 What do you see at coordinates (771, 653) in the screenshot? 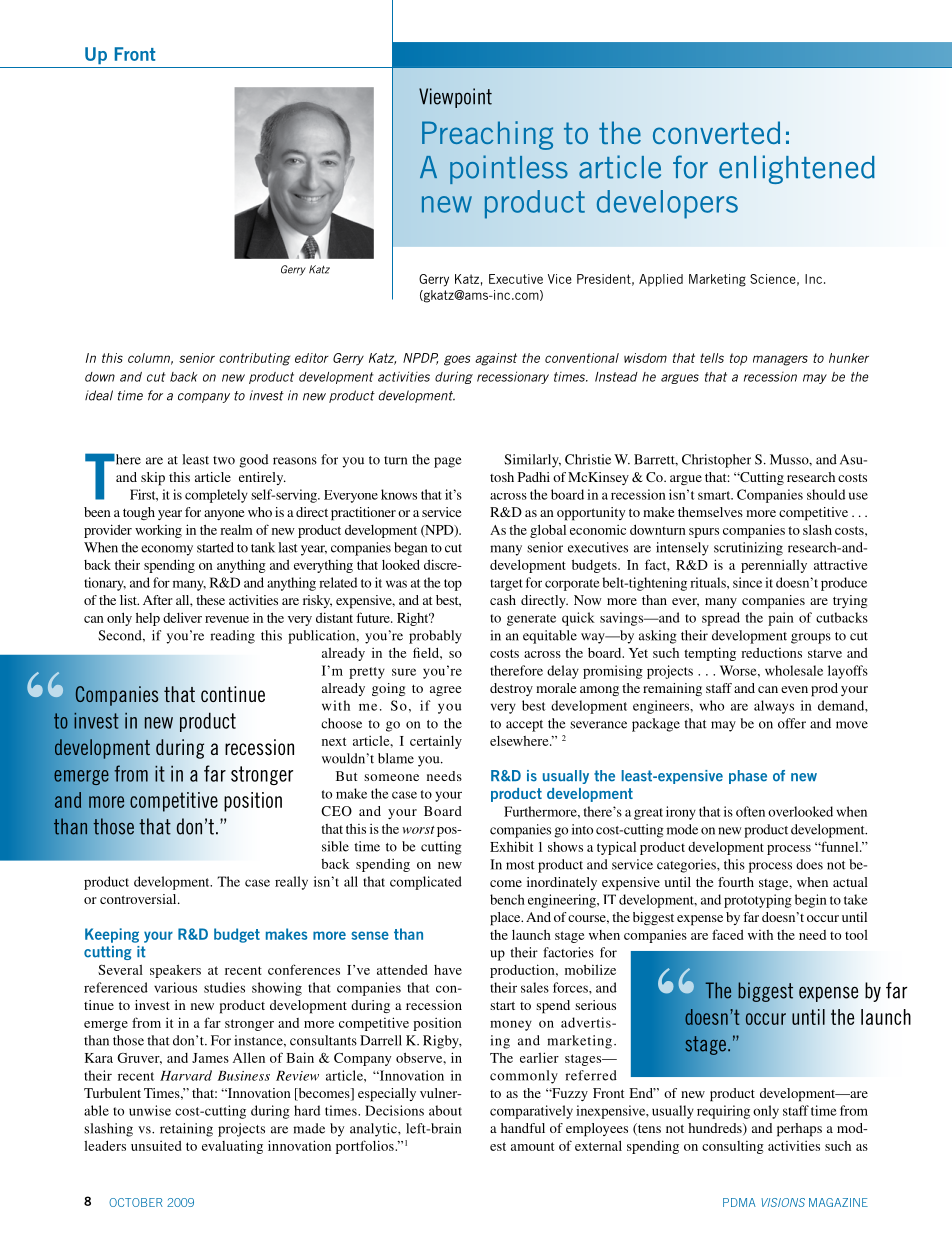
I see `reductions` at bounding box center [771, 653].
